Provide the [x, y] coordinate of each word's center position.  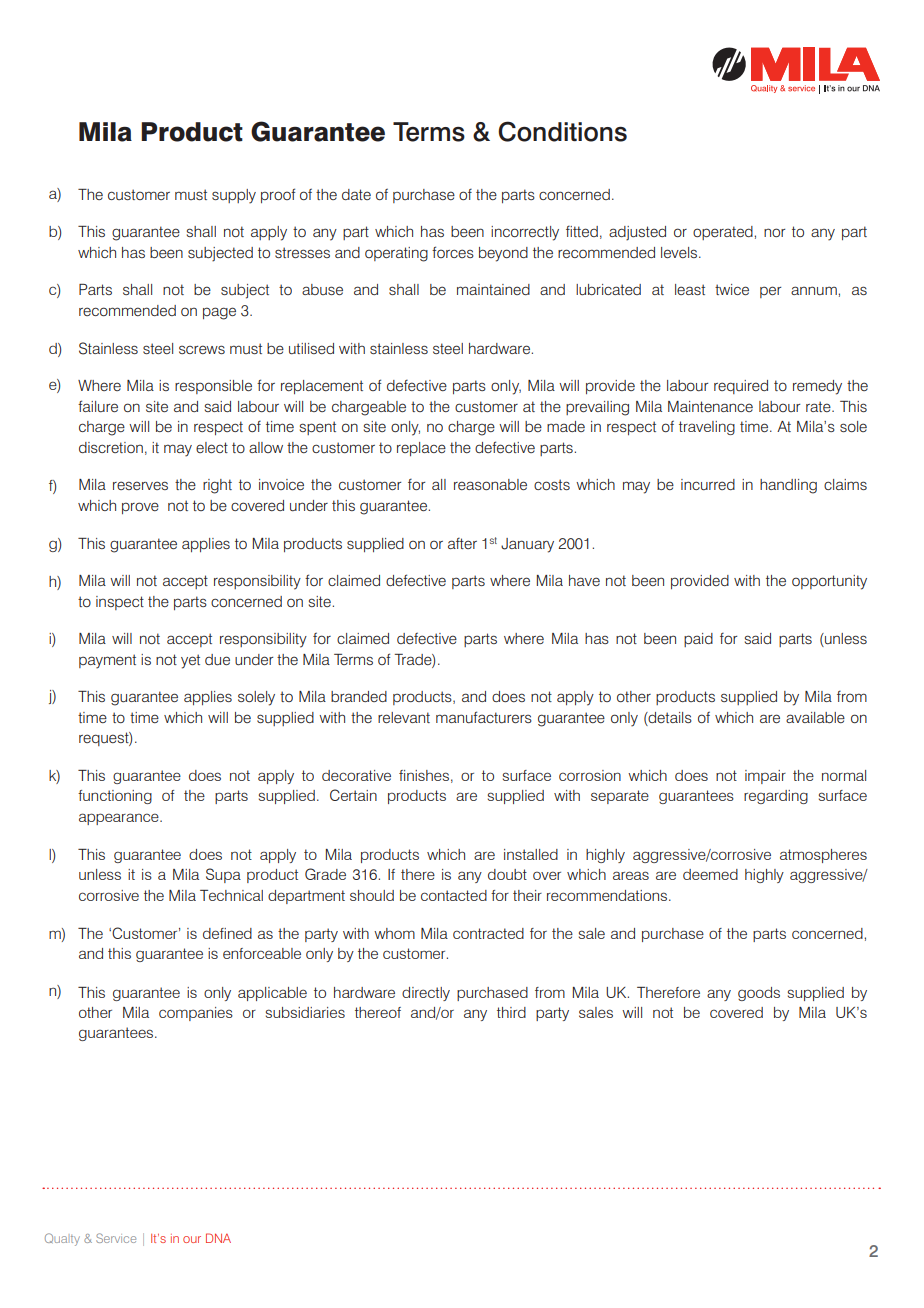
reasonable [490, 484]
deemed [710, 874]
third [511, 1012]
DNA [218, 1238]
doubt [507, 874]
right [217, 486]
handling [788, 486]
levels [680, 252]
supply [234, 196]
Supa [223, 875]
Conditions [562, 131]
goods [759, 994]
